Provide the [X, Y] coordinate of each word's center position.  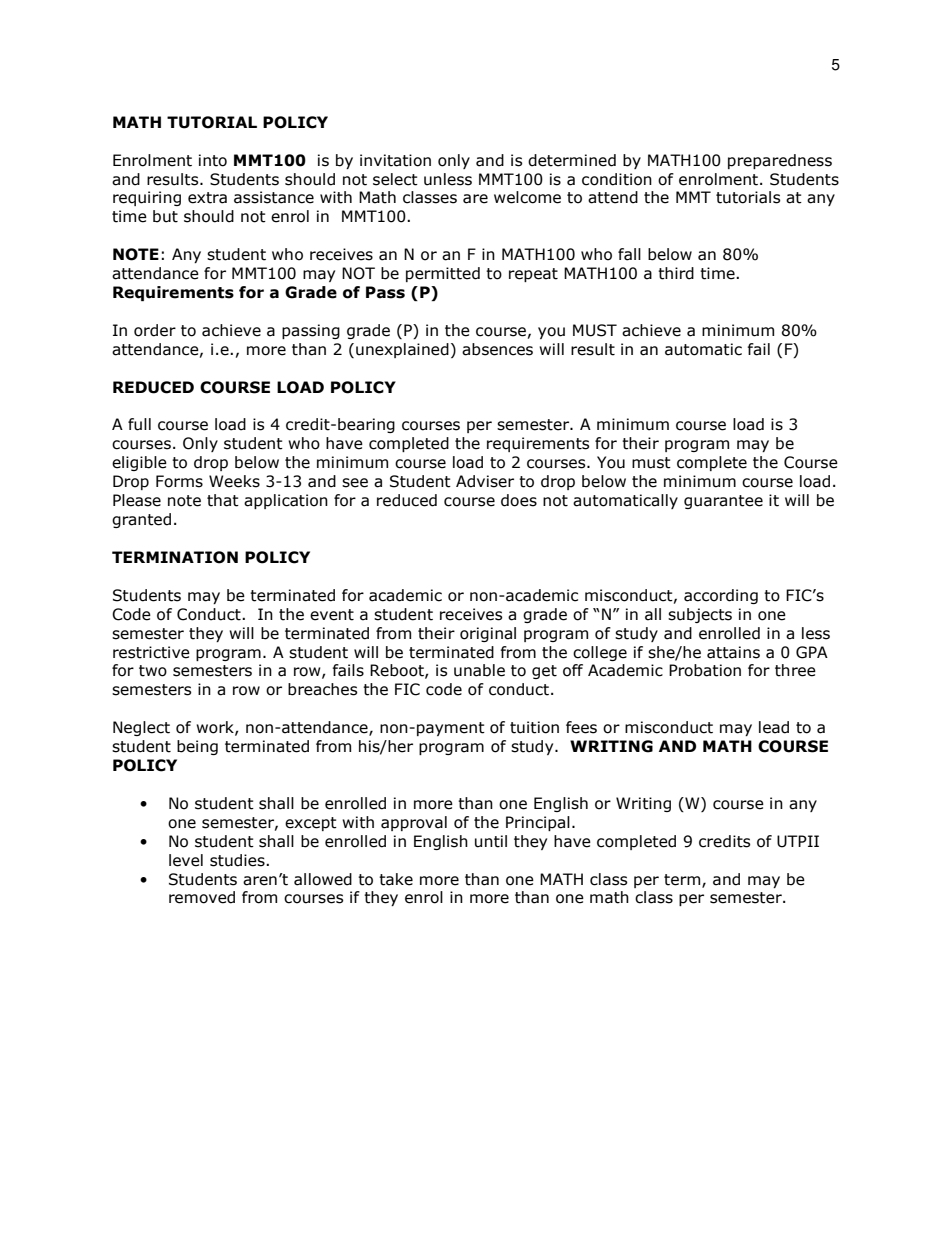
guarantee [723, 502]
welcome [527, 197]
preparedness [780, 161]
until [491, 841]
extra [207, 198]
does [519, 500]
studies [238, 860]
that [223, 500]
